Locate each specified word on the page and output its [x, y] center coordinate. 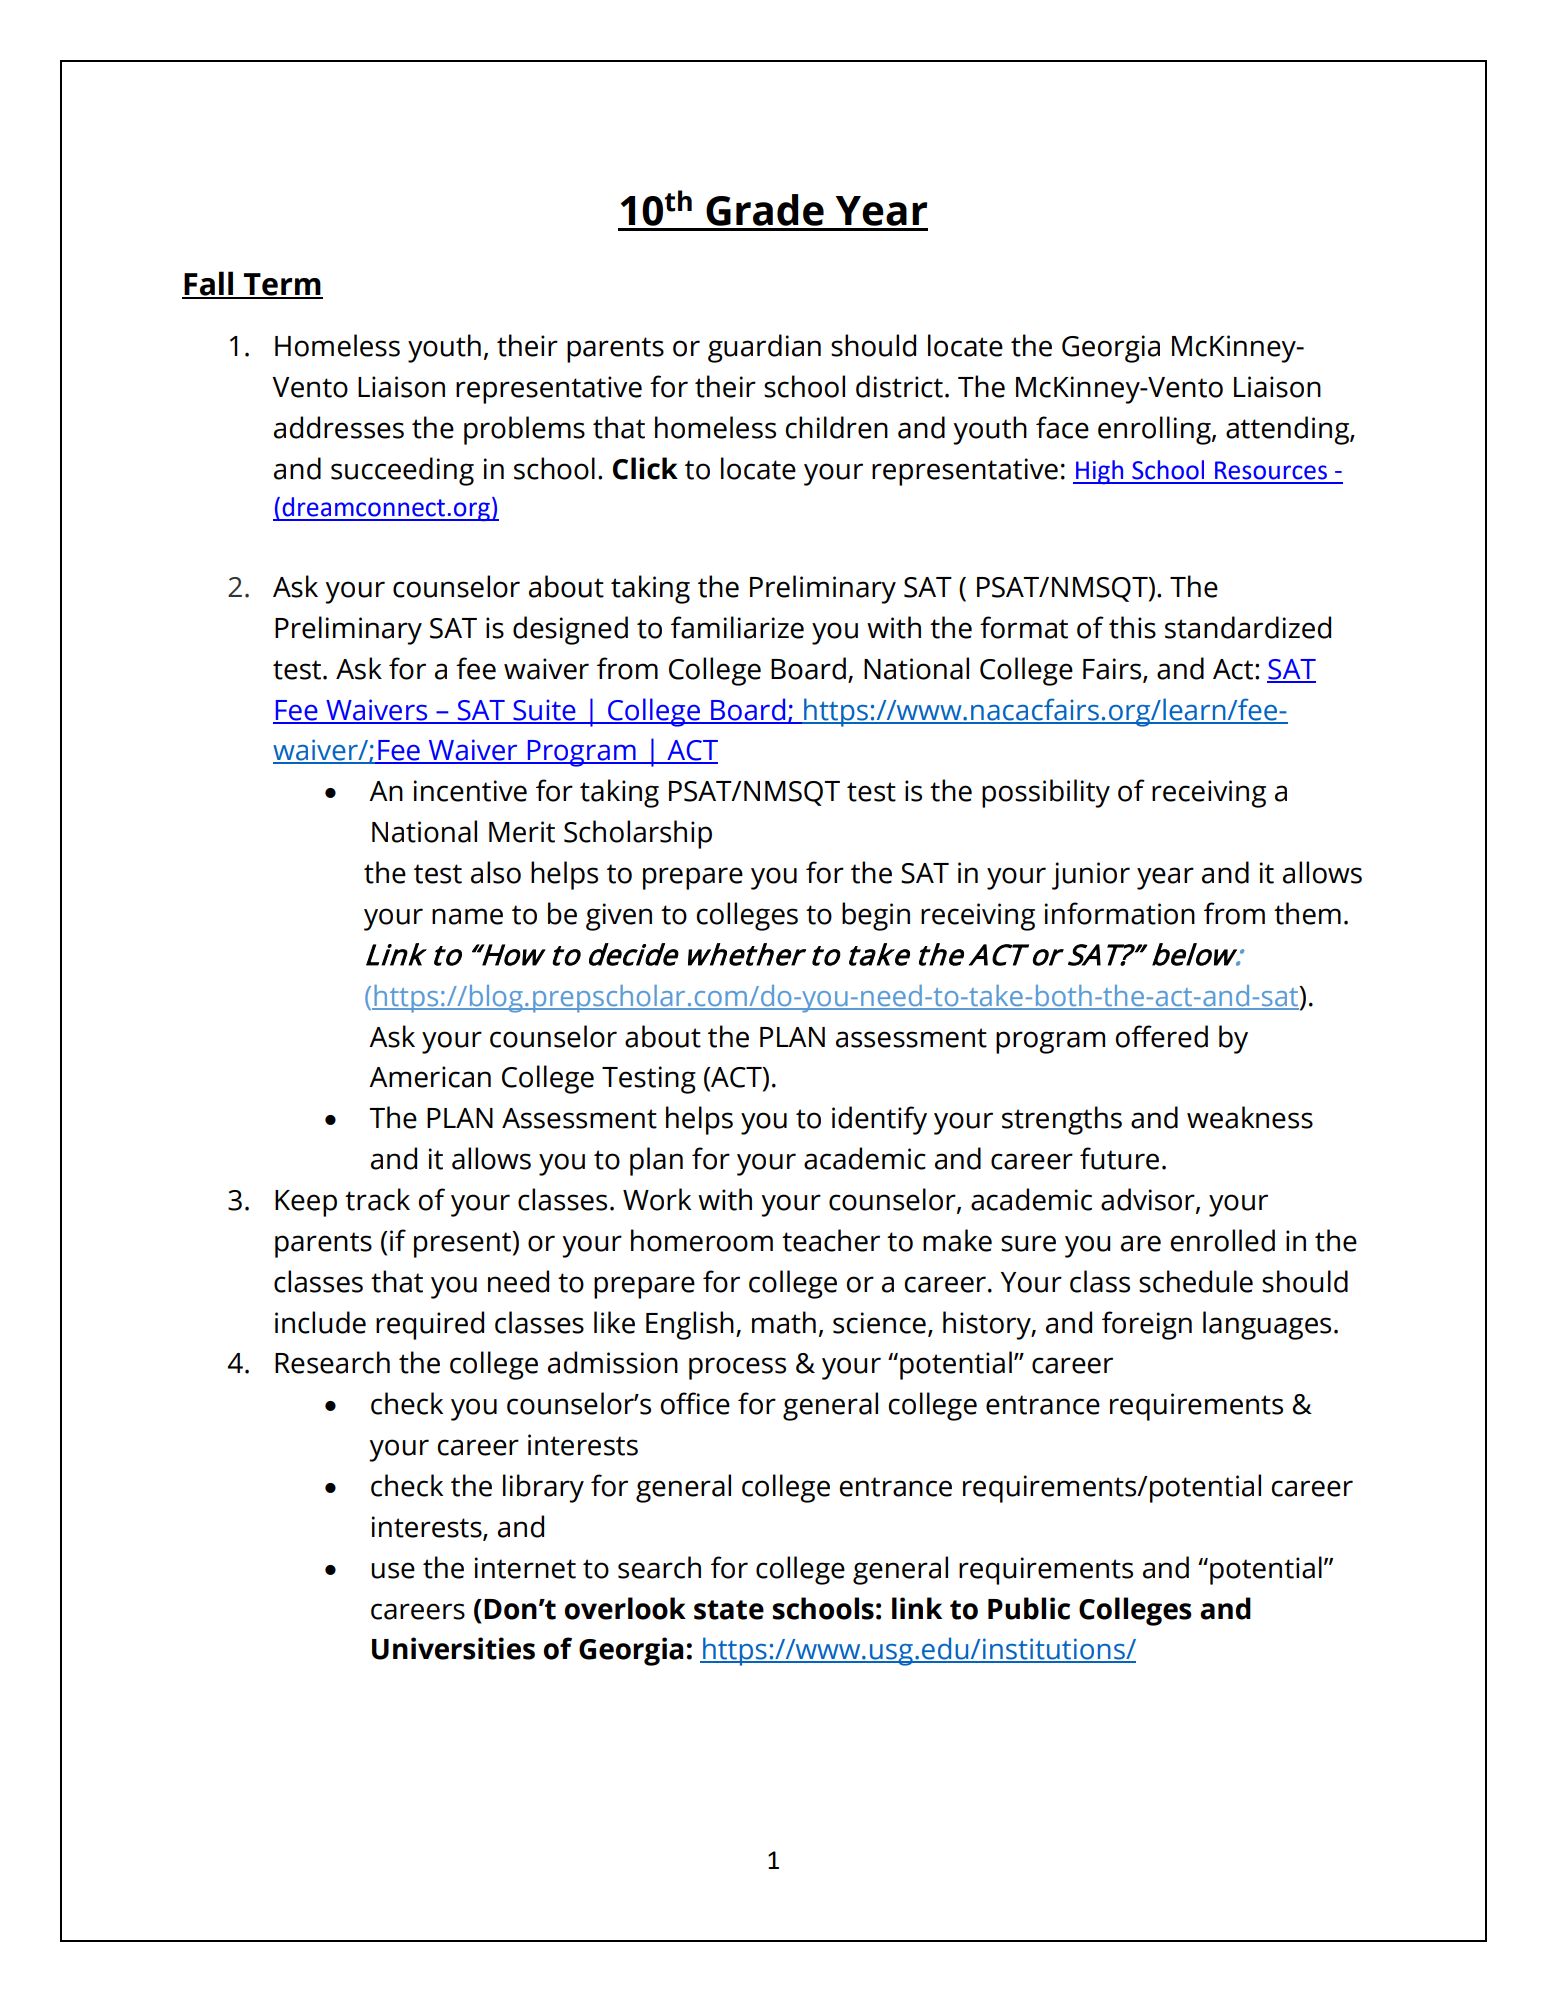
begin [876, 916]
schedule [1196, 1281]
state [729, 1610]
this [1132, 627]
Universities [453, 1648]
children [836, 427]
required [430, 1325]
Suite [544, 711]
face [1062, 427]
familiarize [737, 627]
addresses [339, 427]
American [430, 1077]
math [784, 1322]
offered [1161, 1036]
